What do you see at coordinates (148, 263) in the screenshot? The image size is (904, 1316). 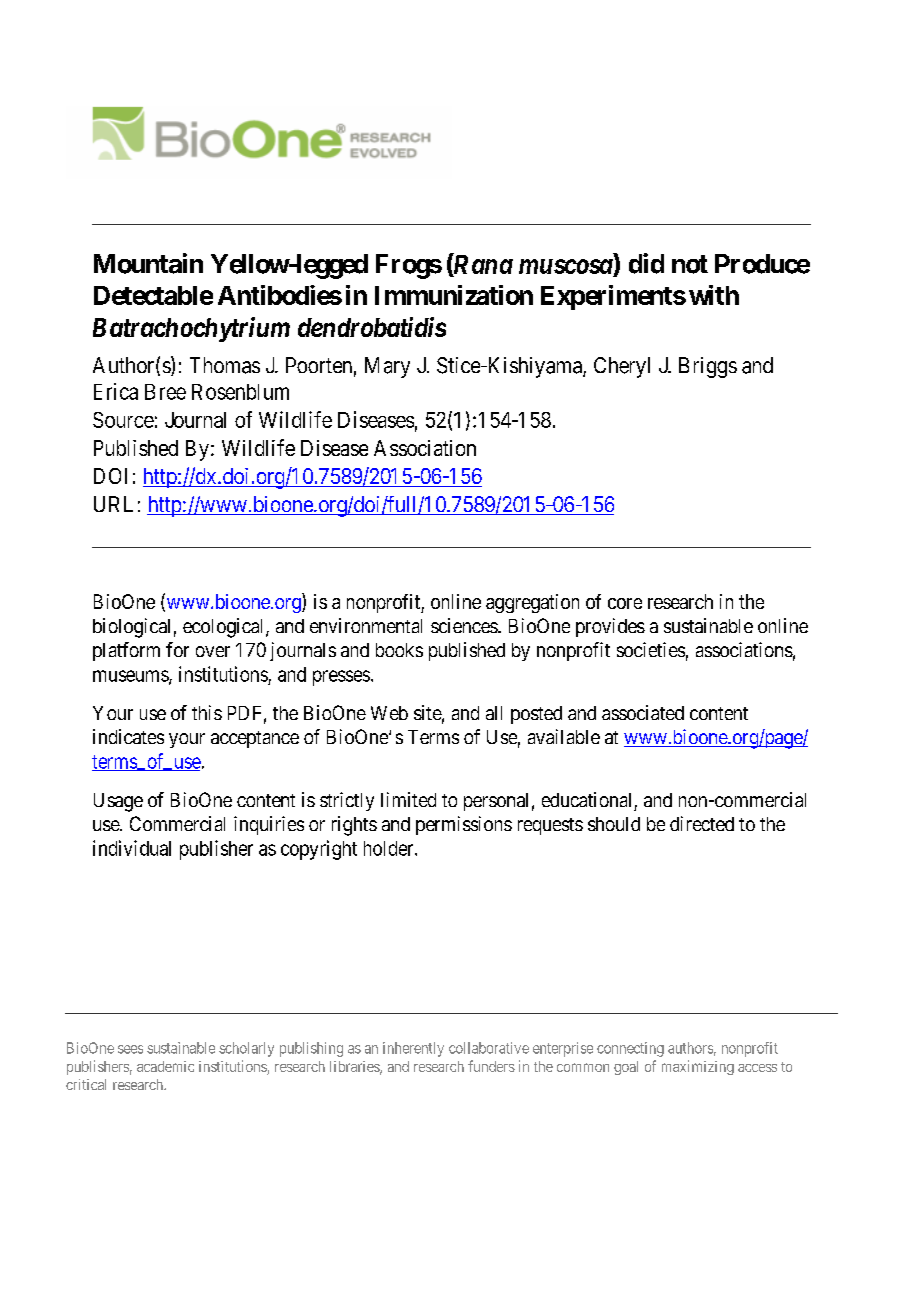 I see `Mountain` at bounding box center [148, 263].
